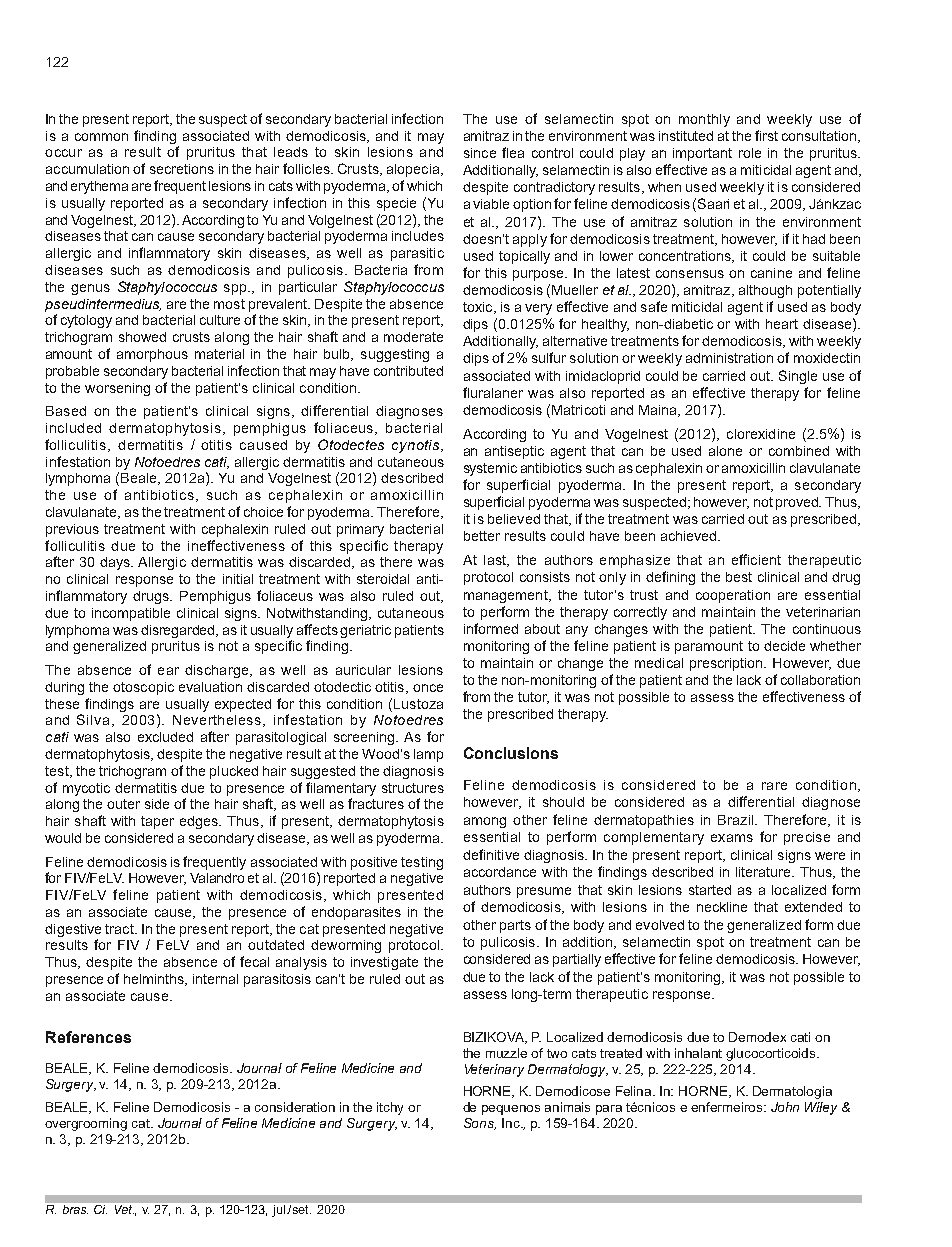 Image resolution: width=952 pixels, height=1247 pixels. I want to click on Sons, so click(480, 1124).
